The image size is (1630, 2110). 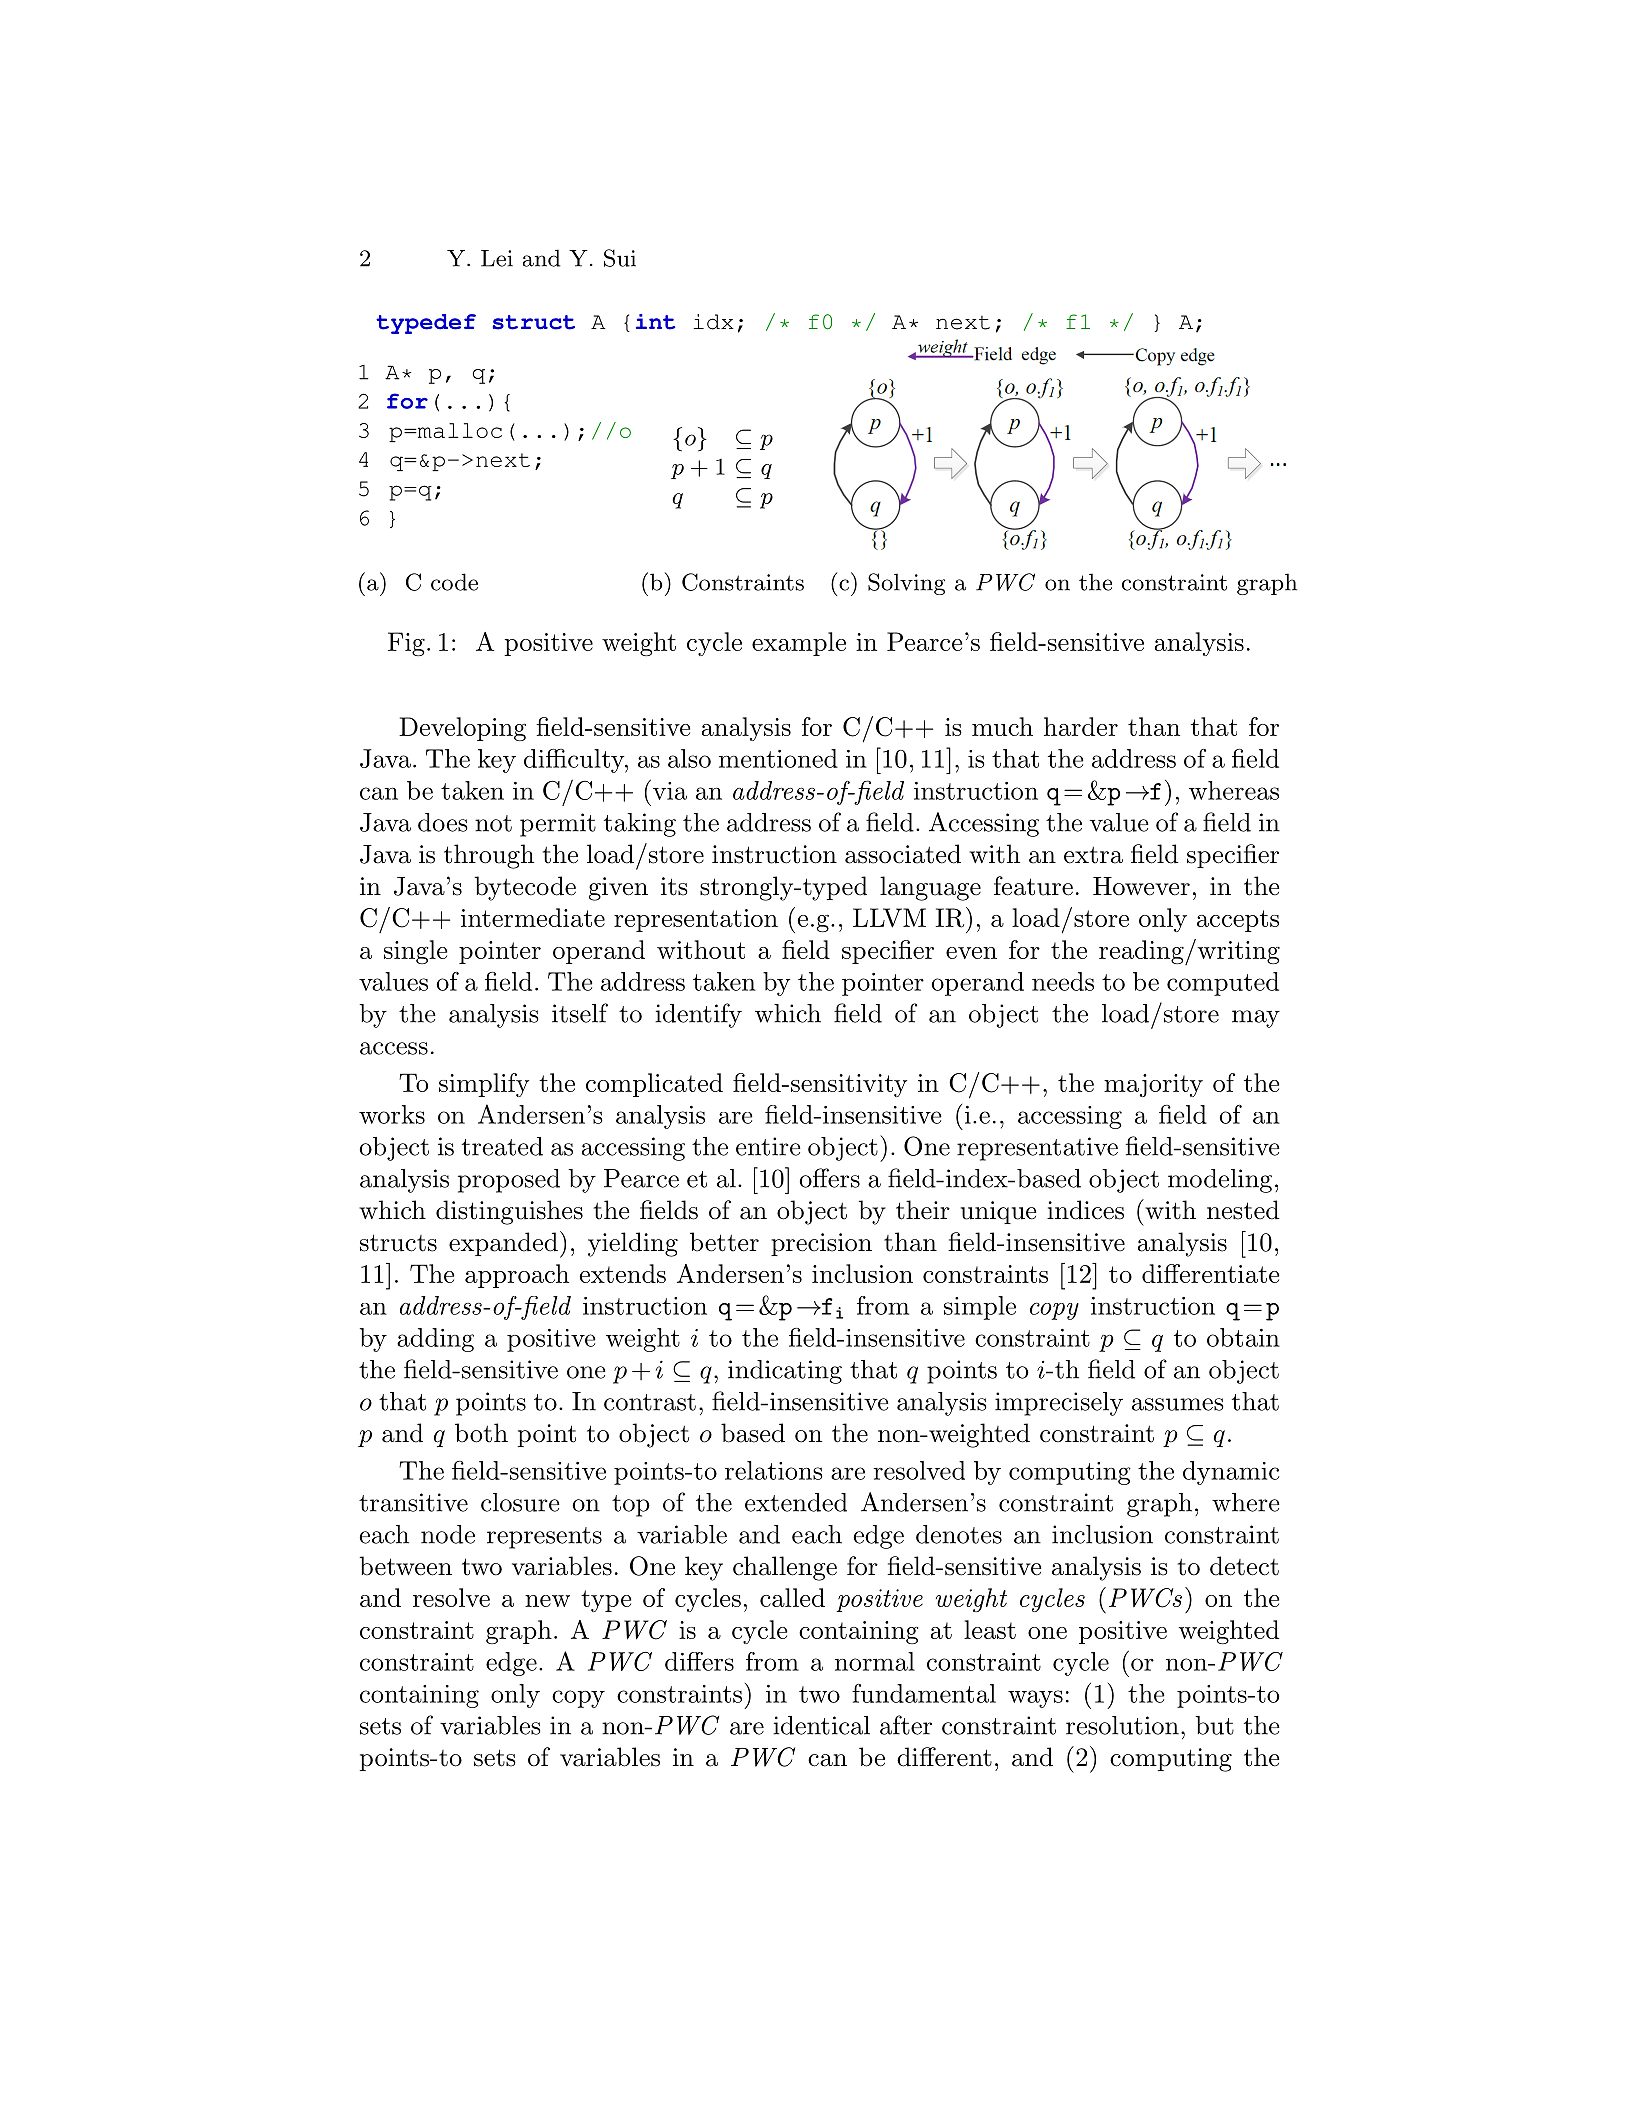 I want to click on Solving, so click(x=906, y=584).
